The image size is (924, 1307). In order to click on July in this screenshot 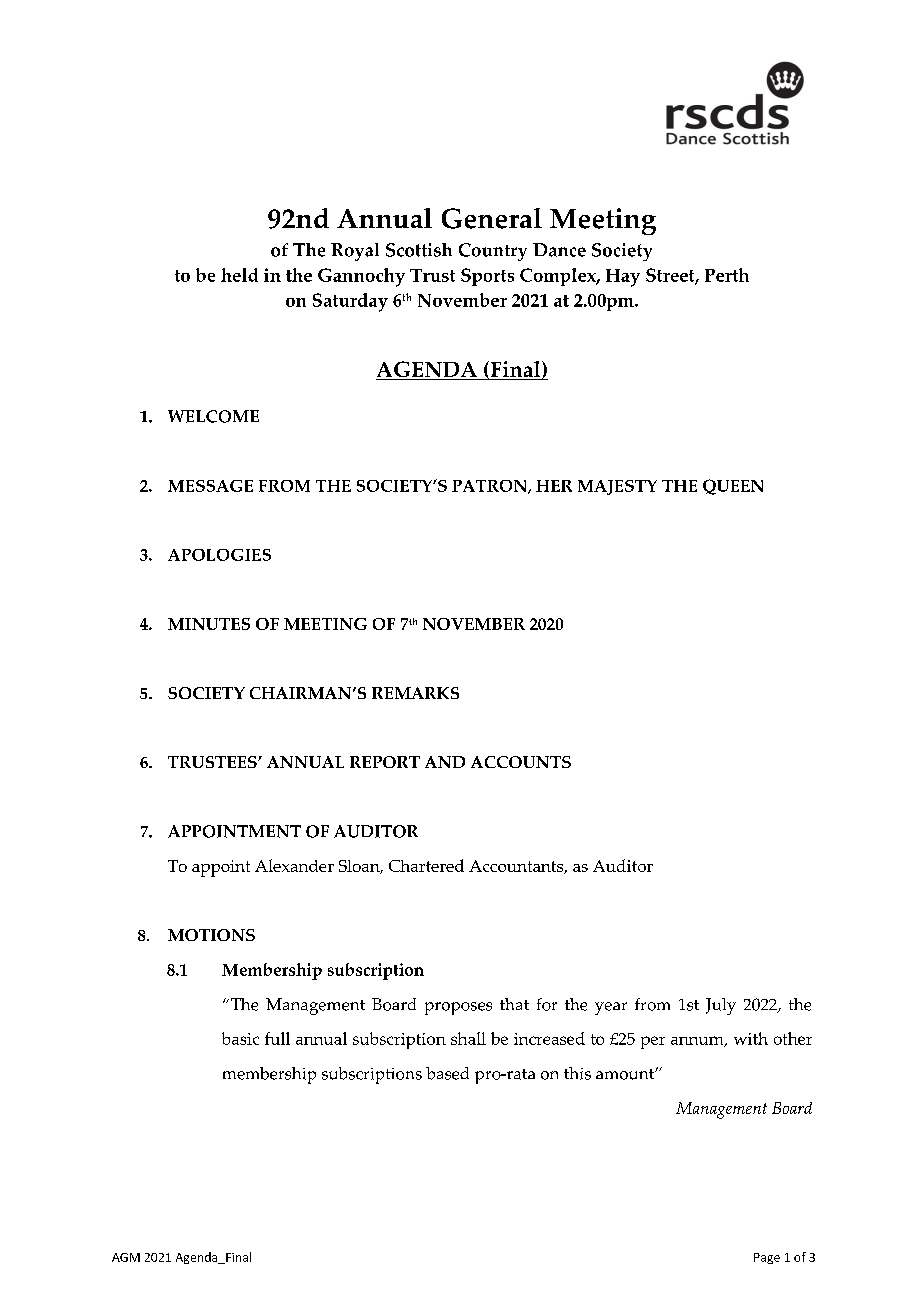, I will do `click(721, 1006)`.
